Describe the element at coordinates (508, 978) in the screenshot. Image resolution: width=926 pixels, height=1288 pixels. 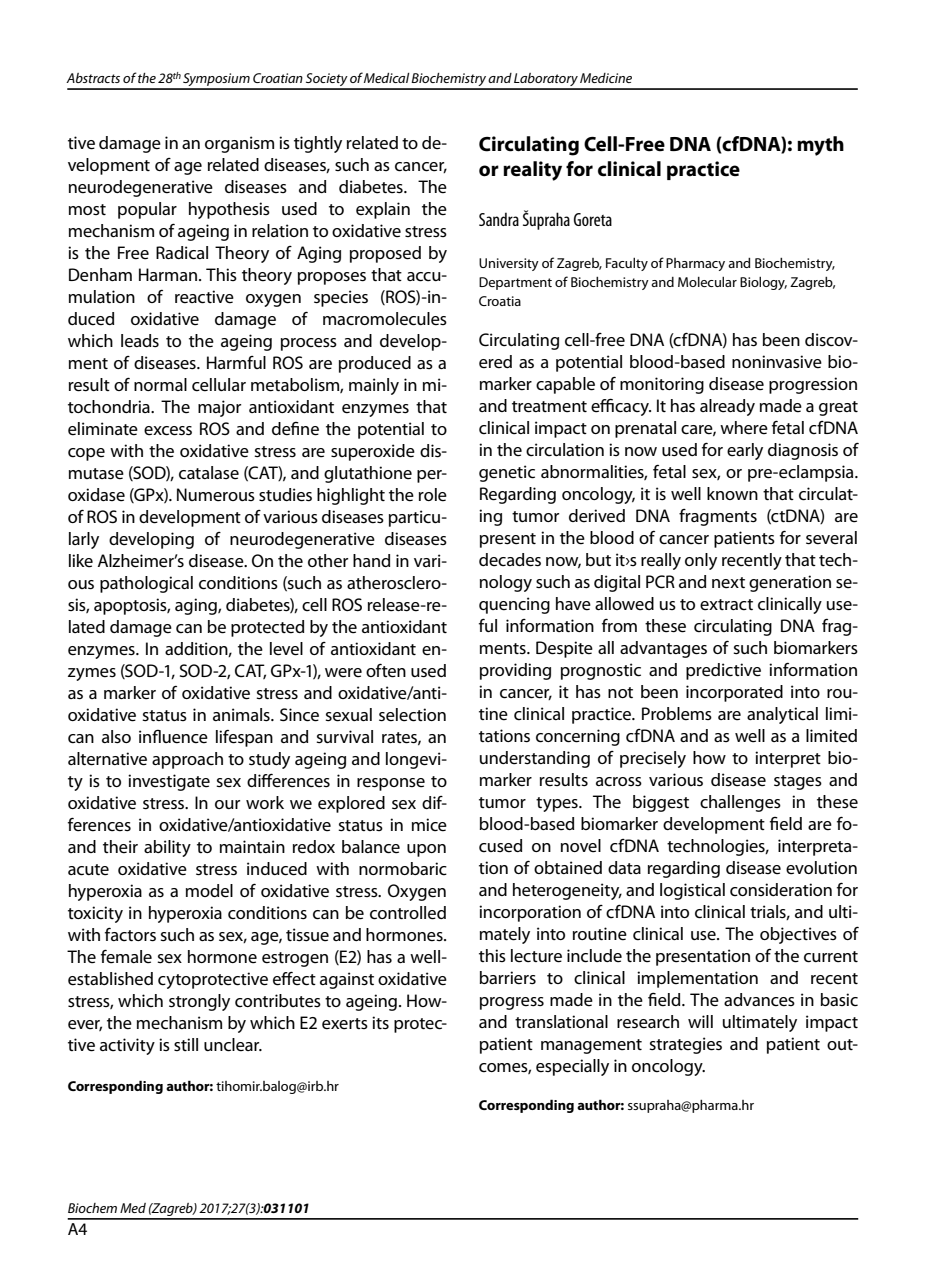
I see `barriers` at that location.
